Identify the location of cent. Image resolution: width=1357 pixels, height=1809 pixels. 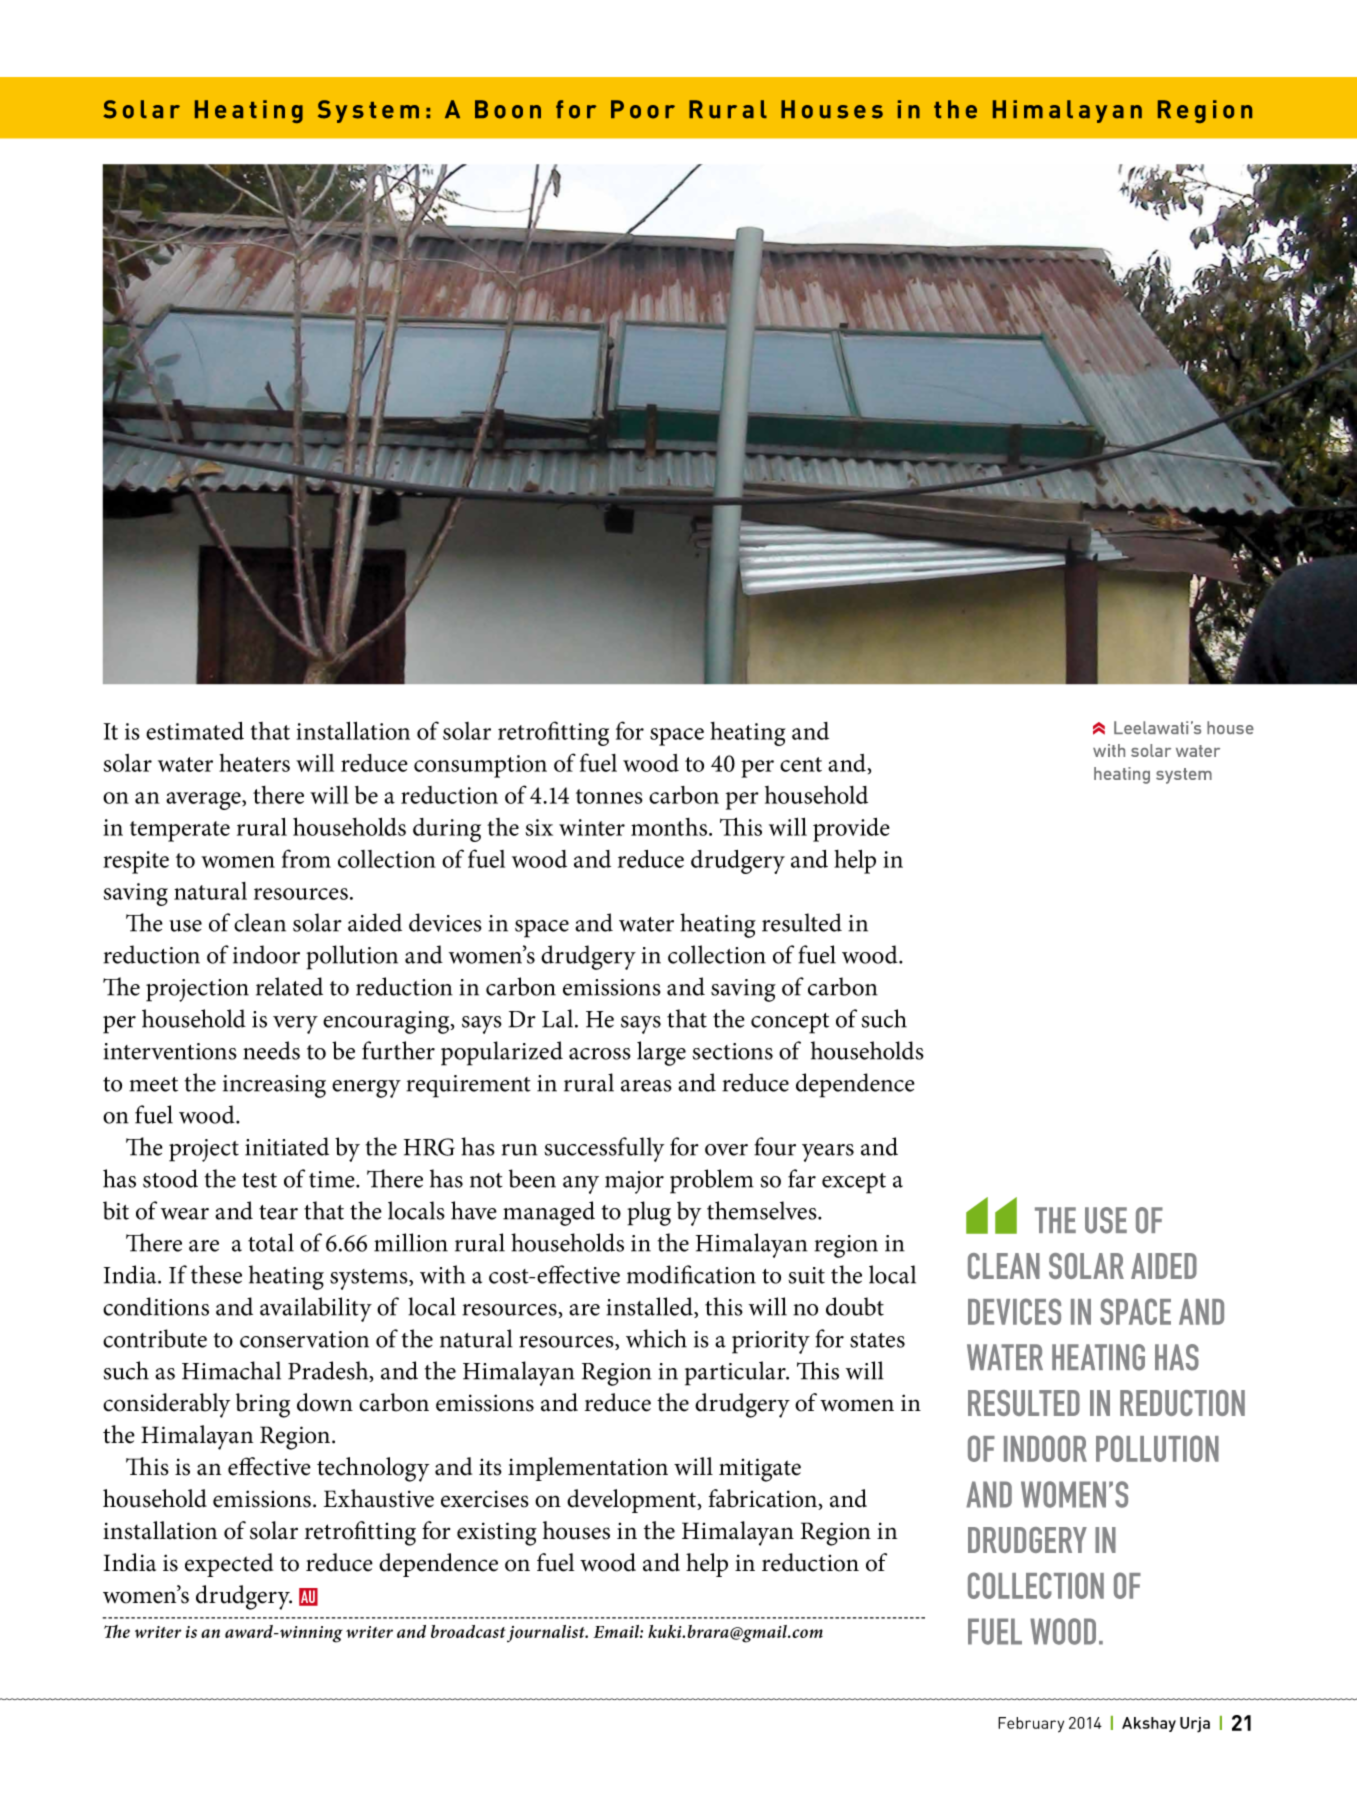
(801, 764).
